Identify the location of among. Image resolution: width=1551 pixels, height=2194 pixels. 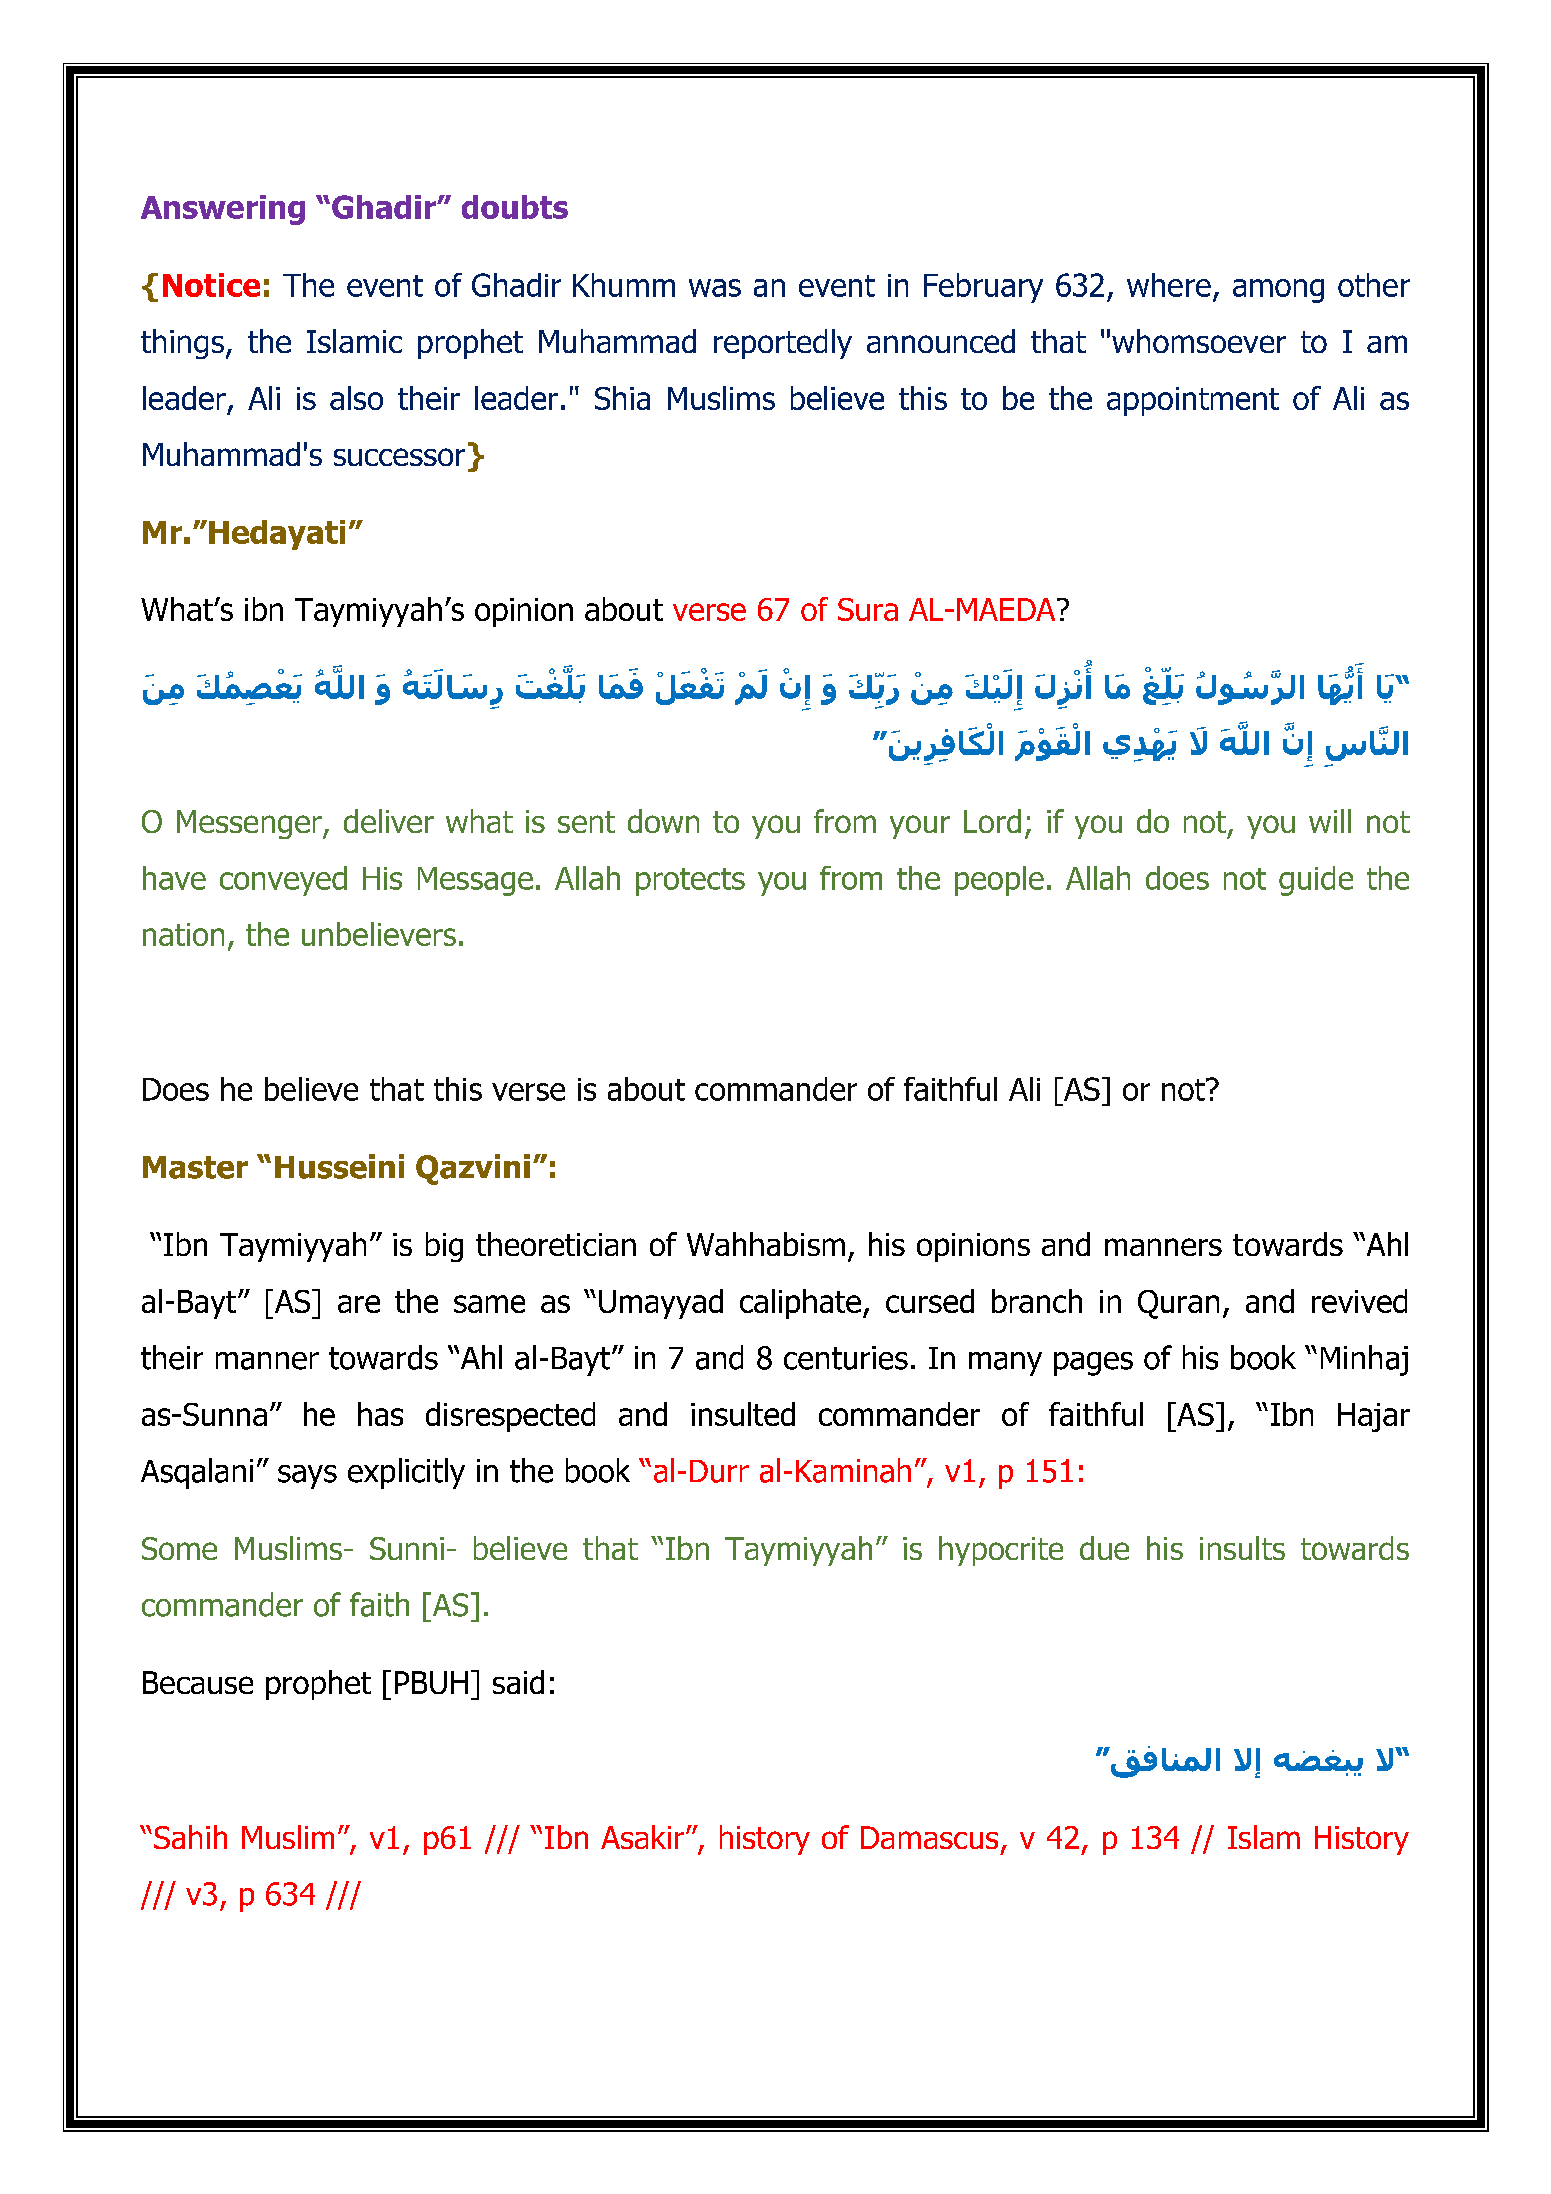
(1278, 291).
